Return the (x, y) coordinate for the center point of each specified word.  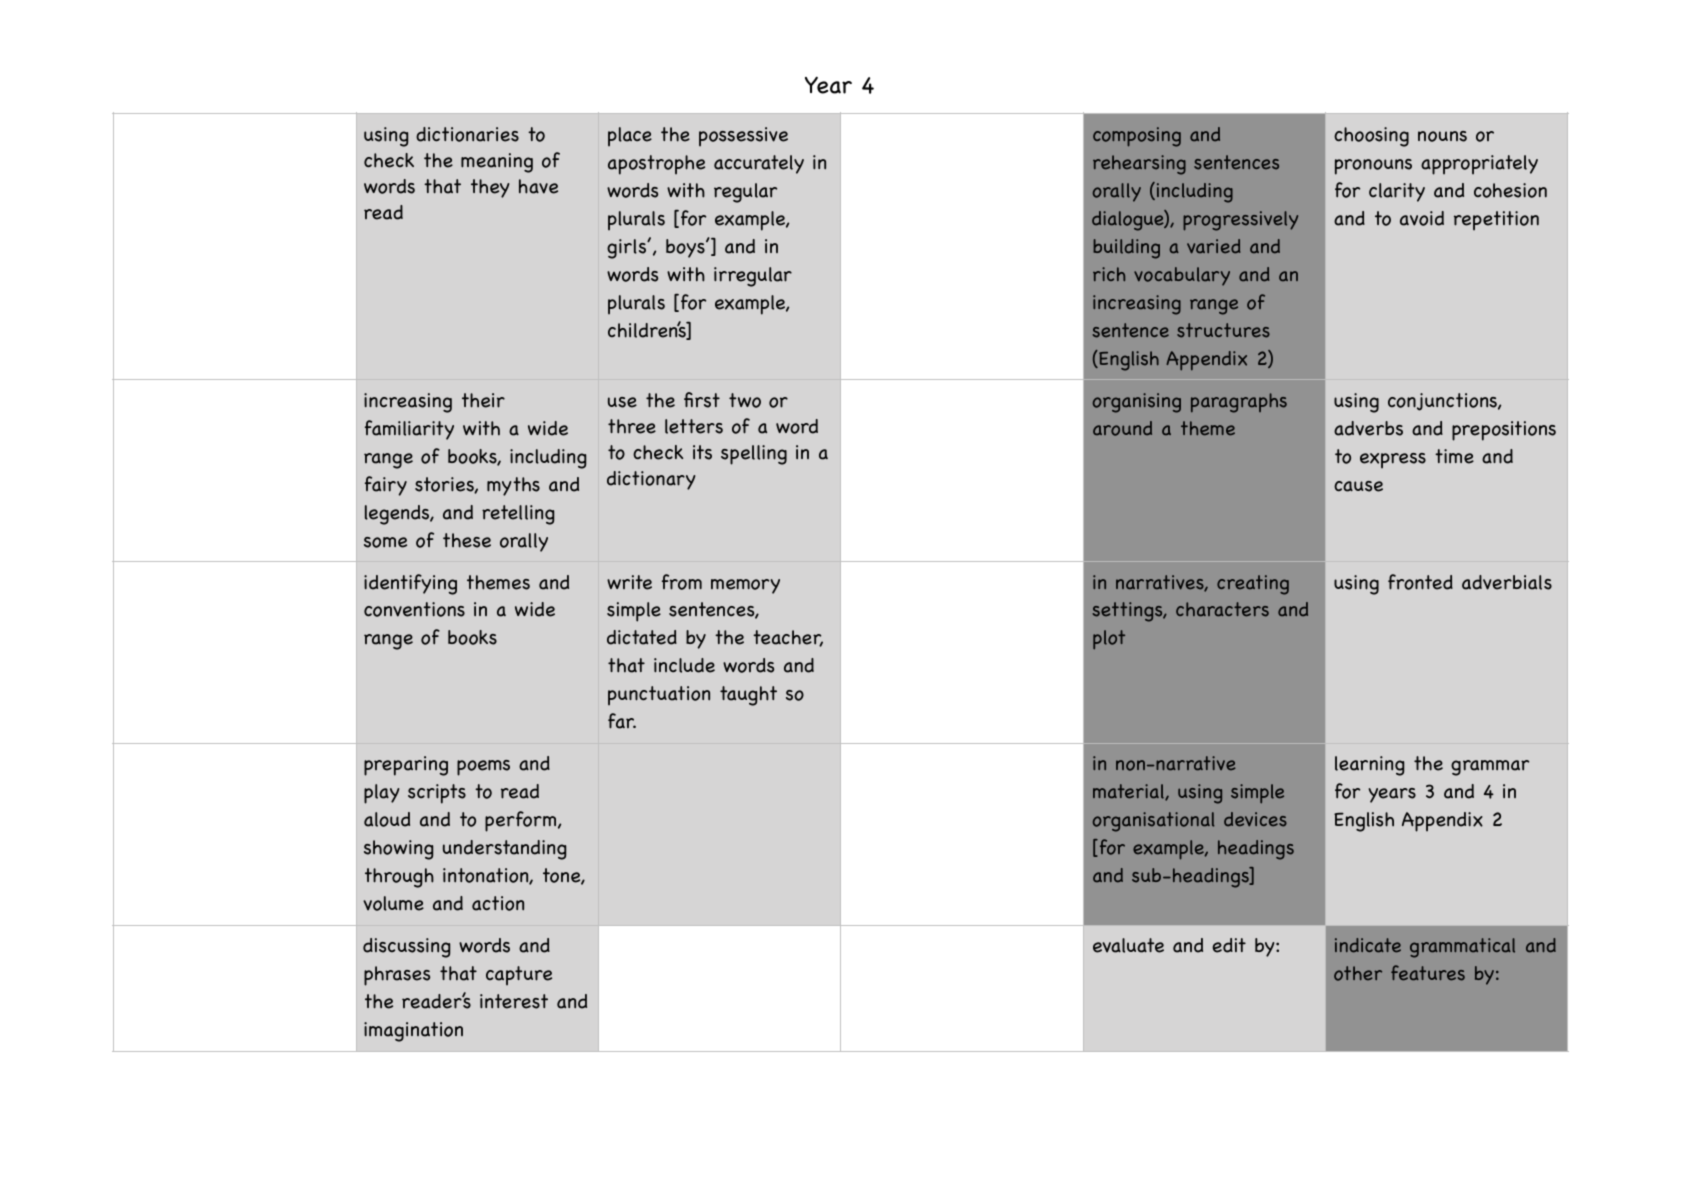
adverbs (1368, 428)
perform (522, 821)
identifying (410, 584)
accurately (759, 164)
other (1358, 973)
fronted (1420, 582)
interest (514, 1001)
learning (1369, 766)
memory (745, 586)
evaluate (1128, 945)
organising (1137, 403)
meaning (497, 163)
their (483, 400)
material (1129, 792)
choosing (1371, 137)
